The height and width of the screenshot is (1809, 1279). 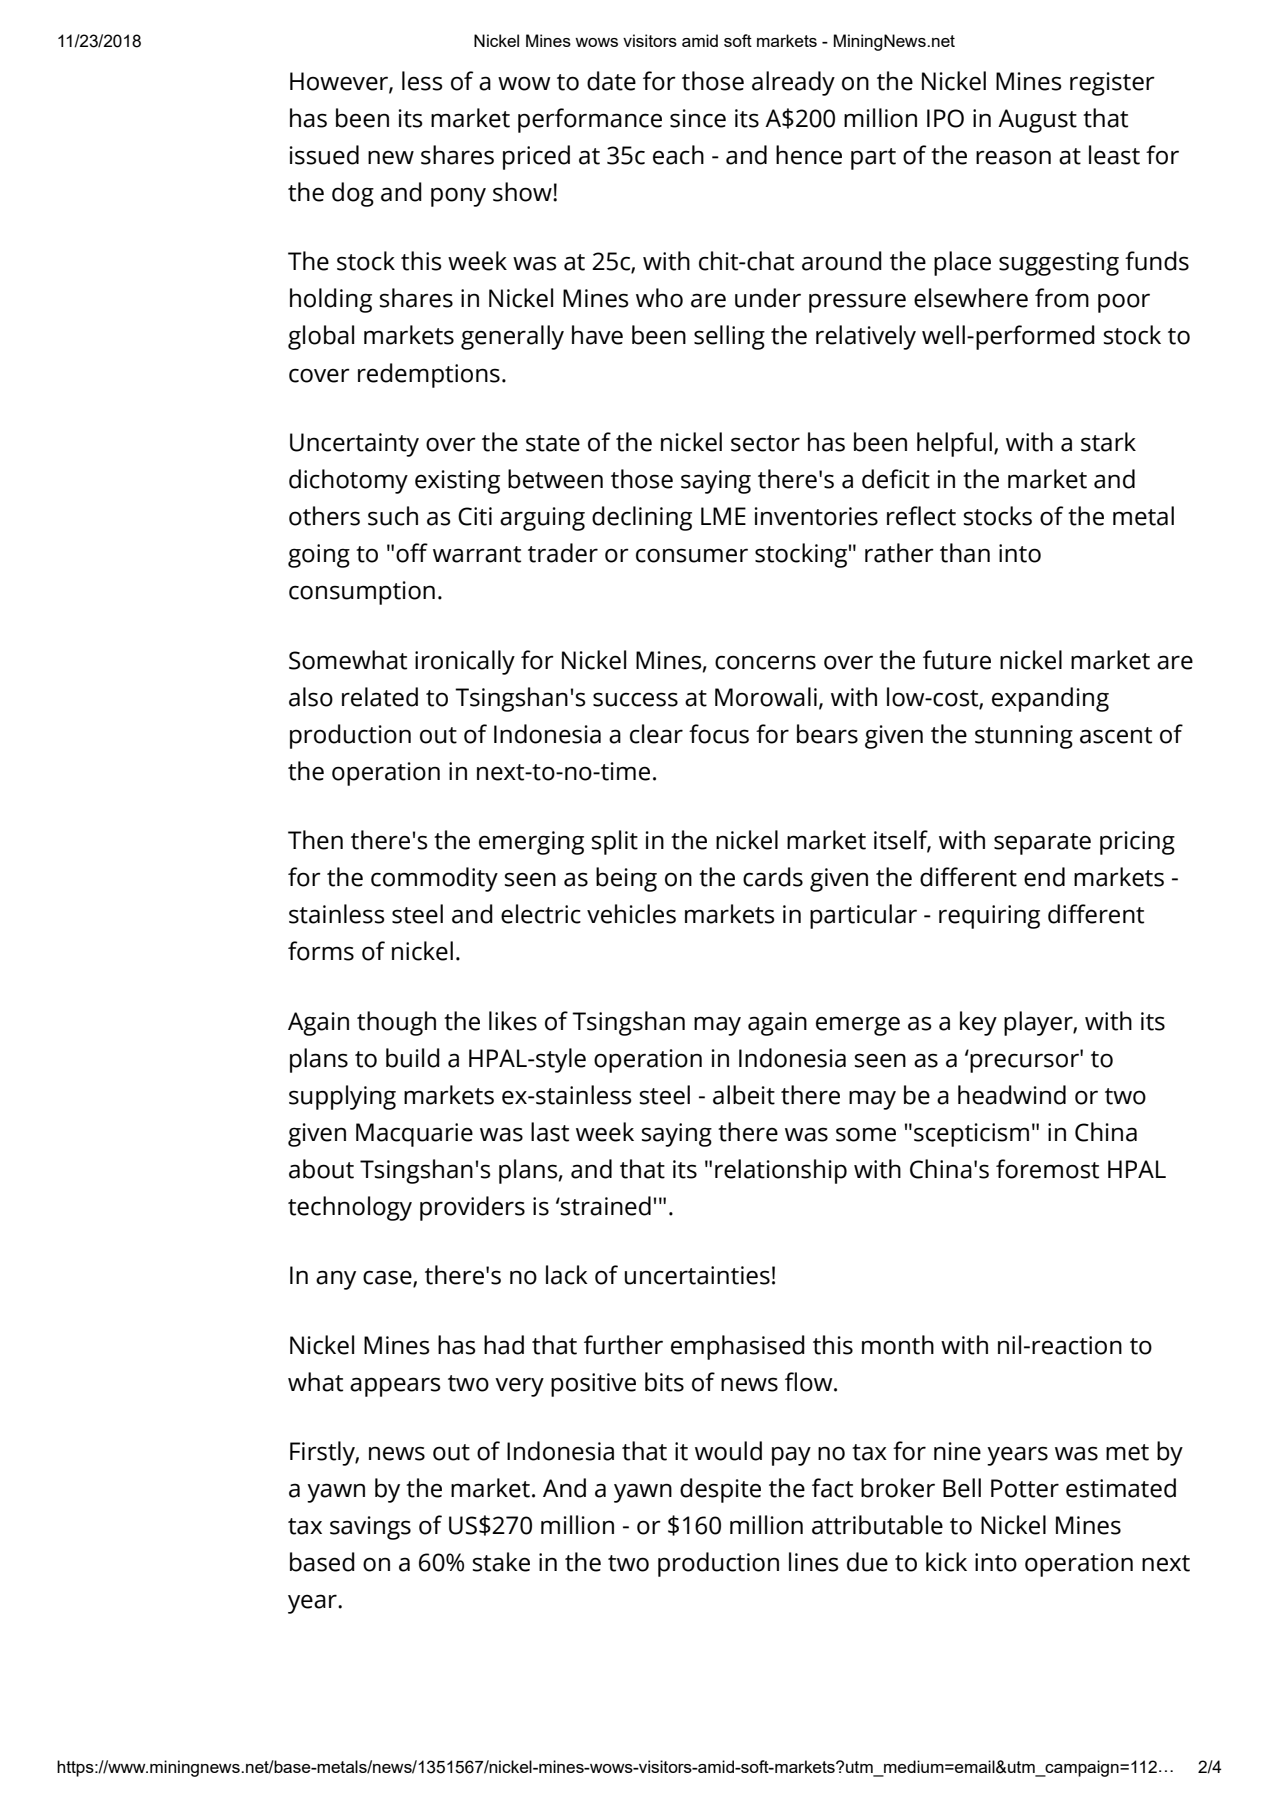 I want to click on albeit, so click(x=744, y=1095).
